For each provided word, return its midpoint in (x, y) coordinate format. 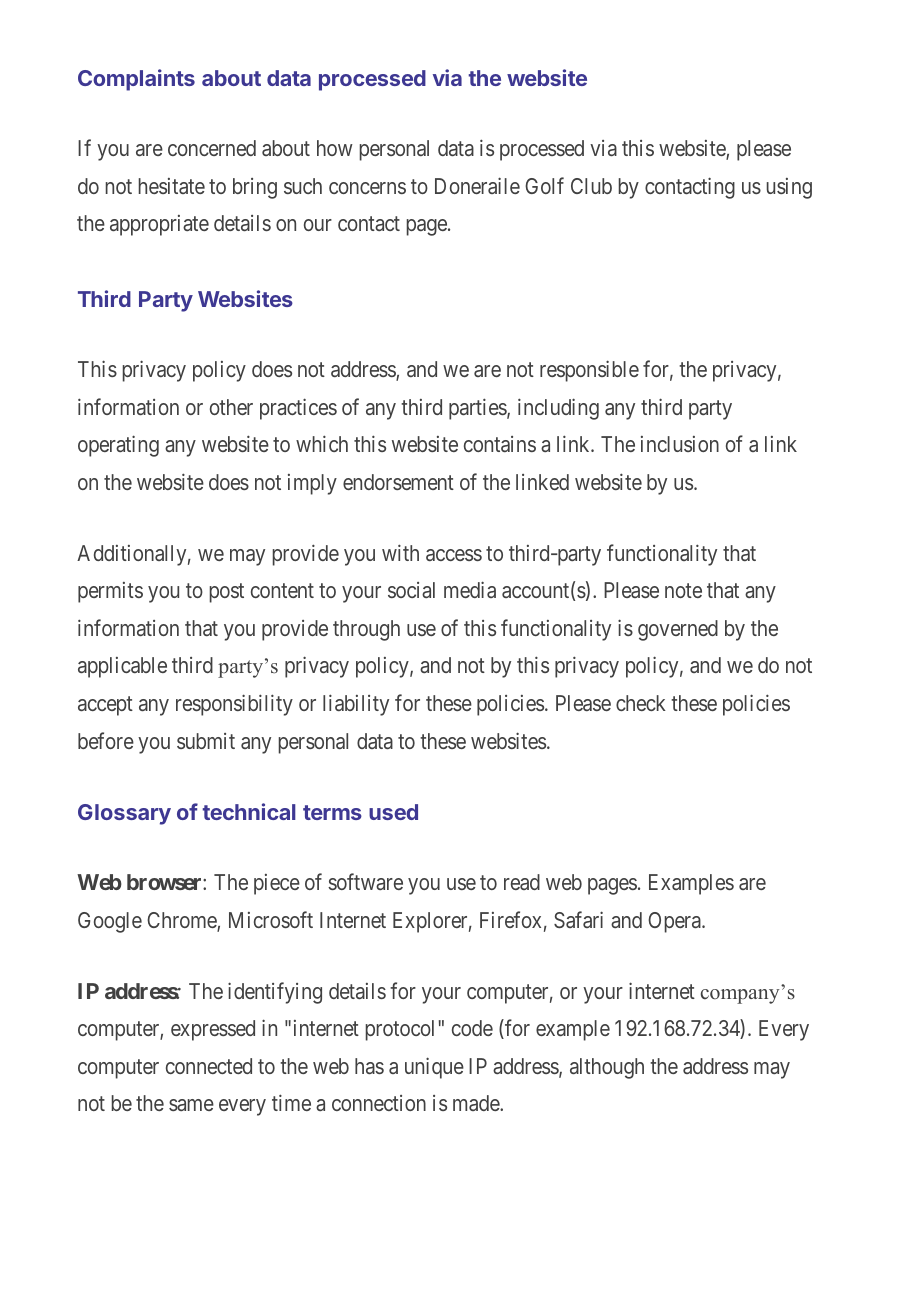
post (227, 593)
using (789, 188)
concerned (212, 148)
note (683, 591)
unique (434, 1068)
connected (209, 1066)
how (335, 148)
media (470, 590)
